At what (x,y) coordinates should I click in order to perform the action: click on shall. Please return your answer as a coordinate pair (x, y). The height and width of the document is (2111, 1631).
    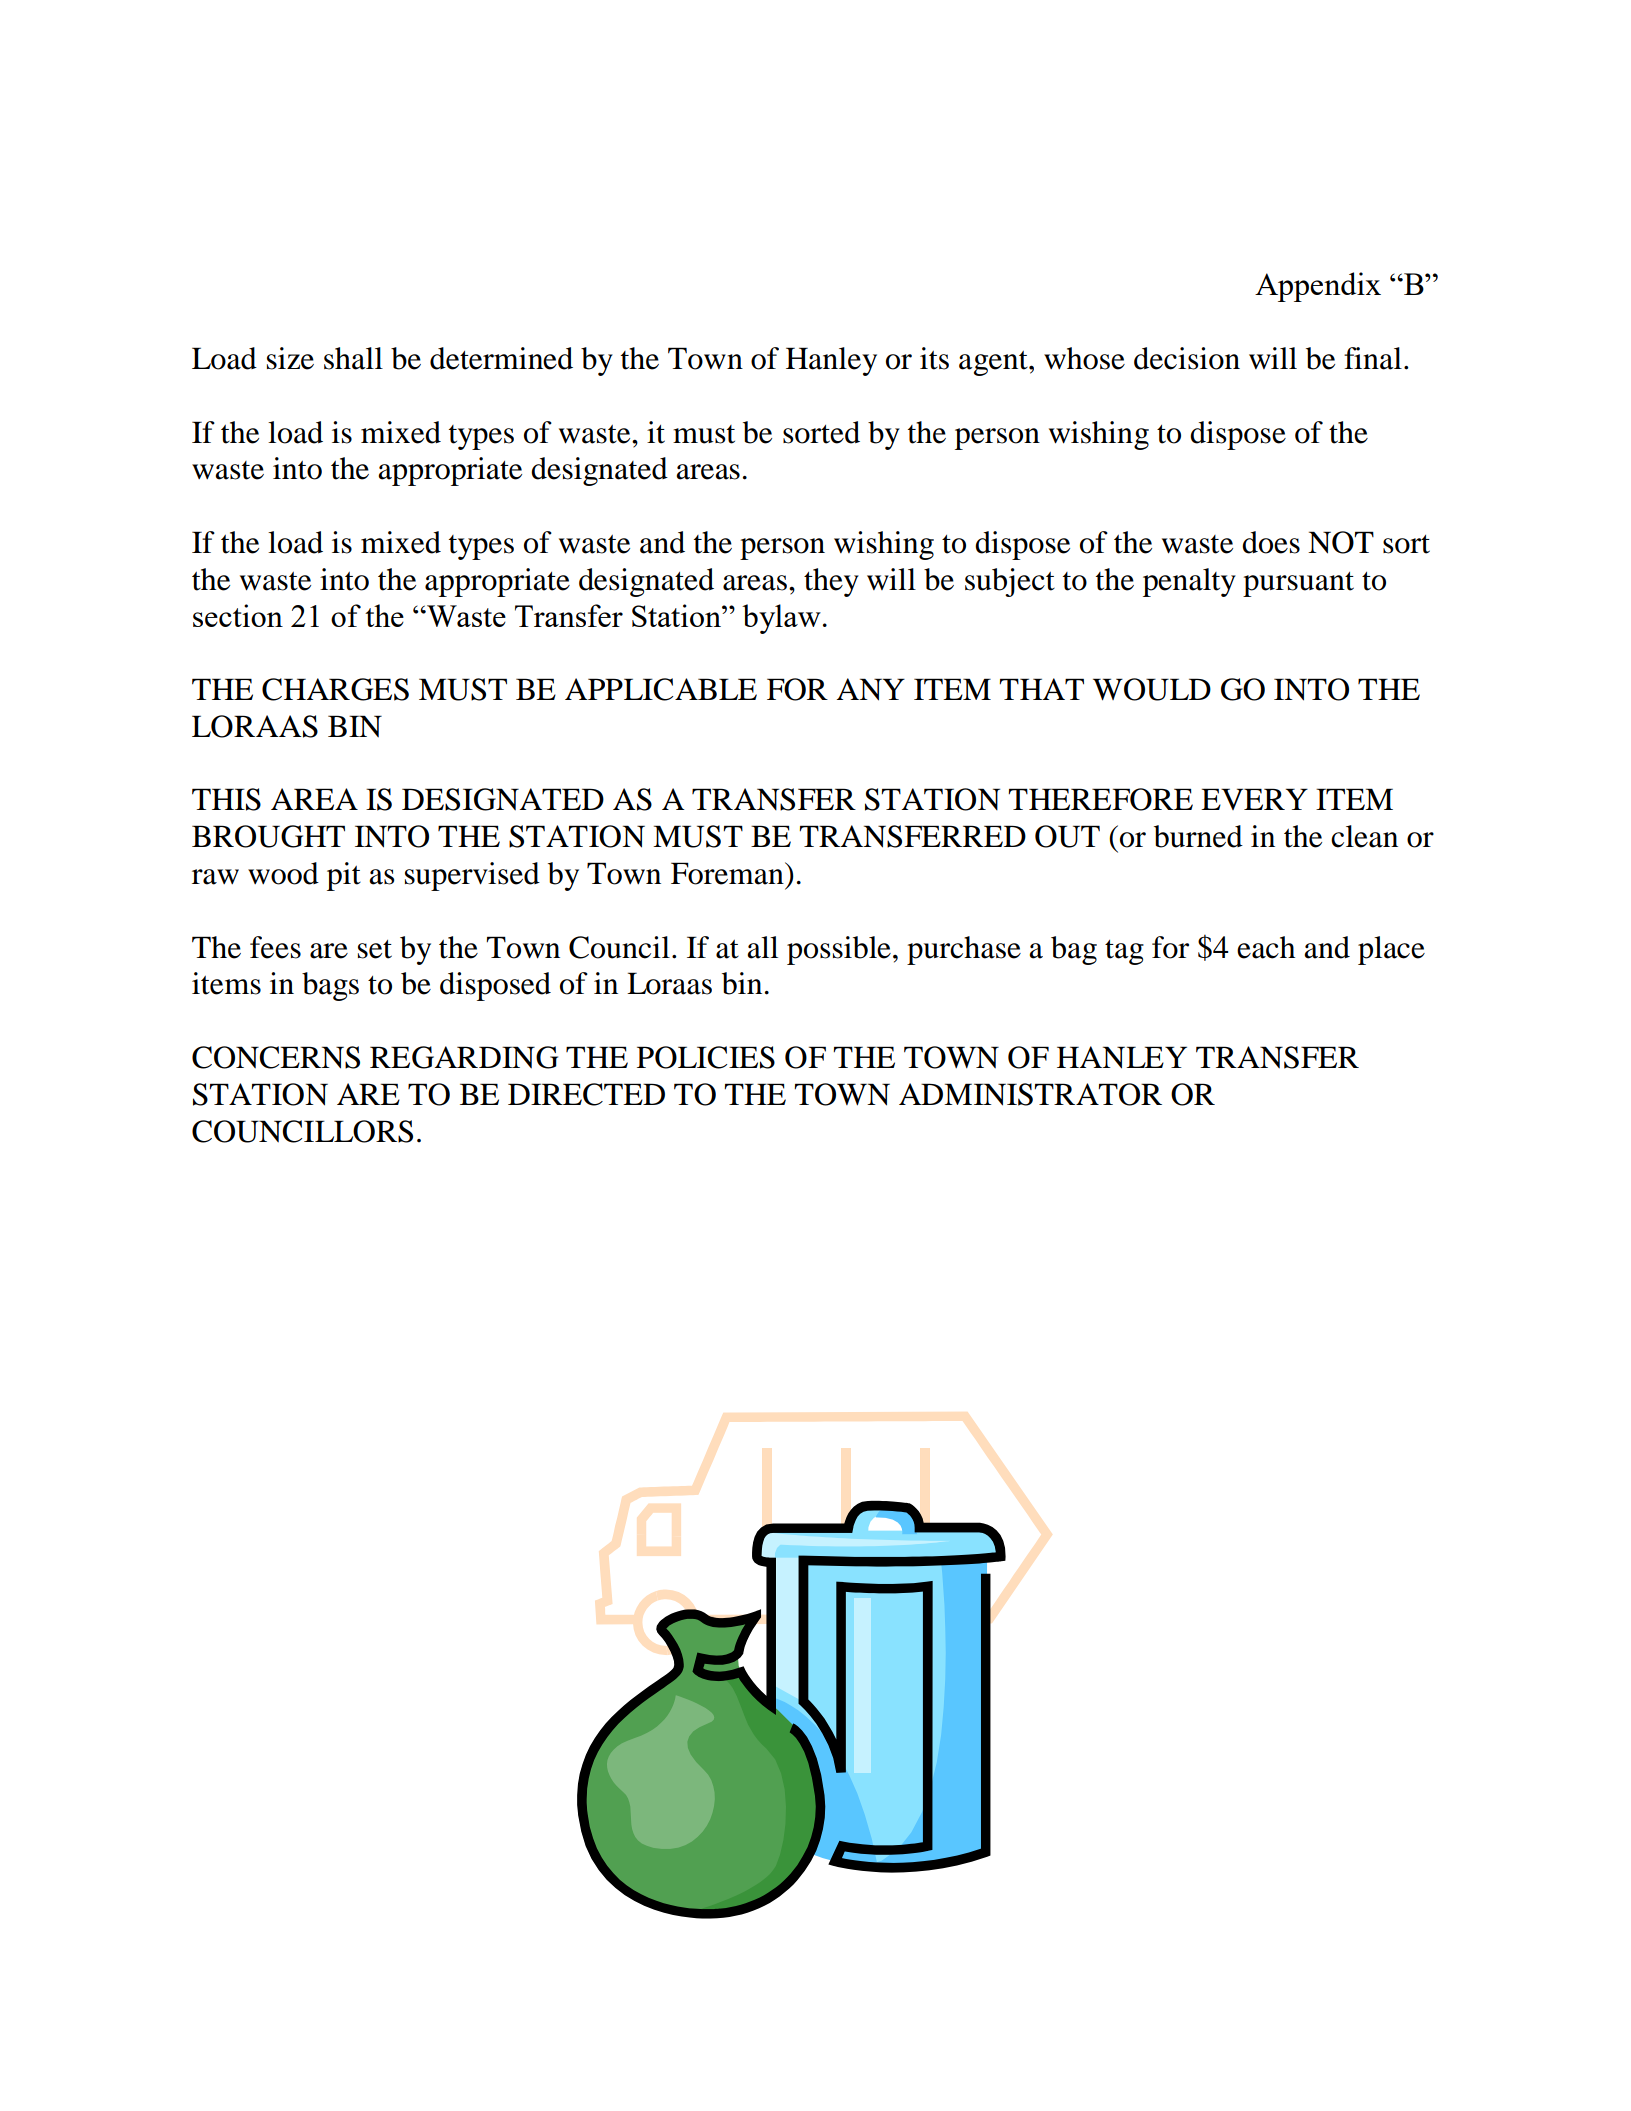
    Looking at the image, I should click on (353, 358).
